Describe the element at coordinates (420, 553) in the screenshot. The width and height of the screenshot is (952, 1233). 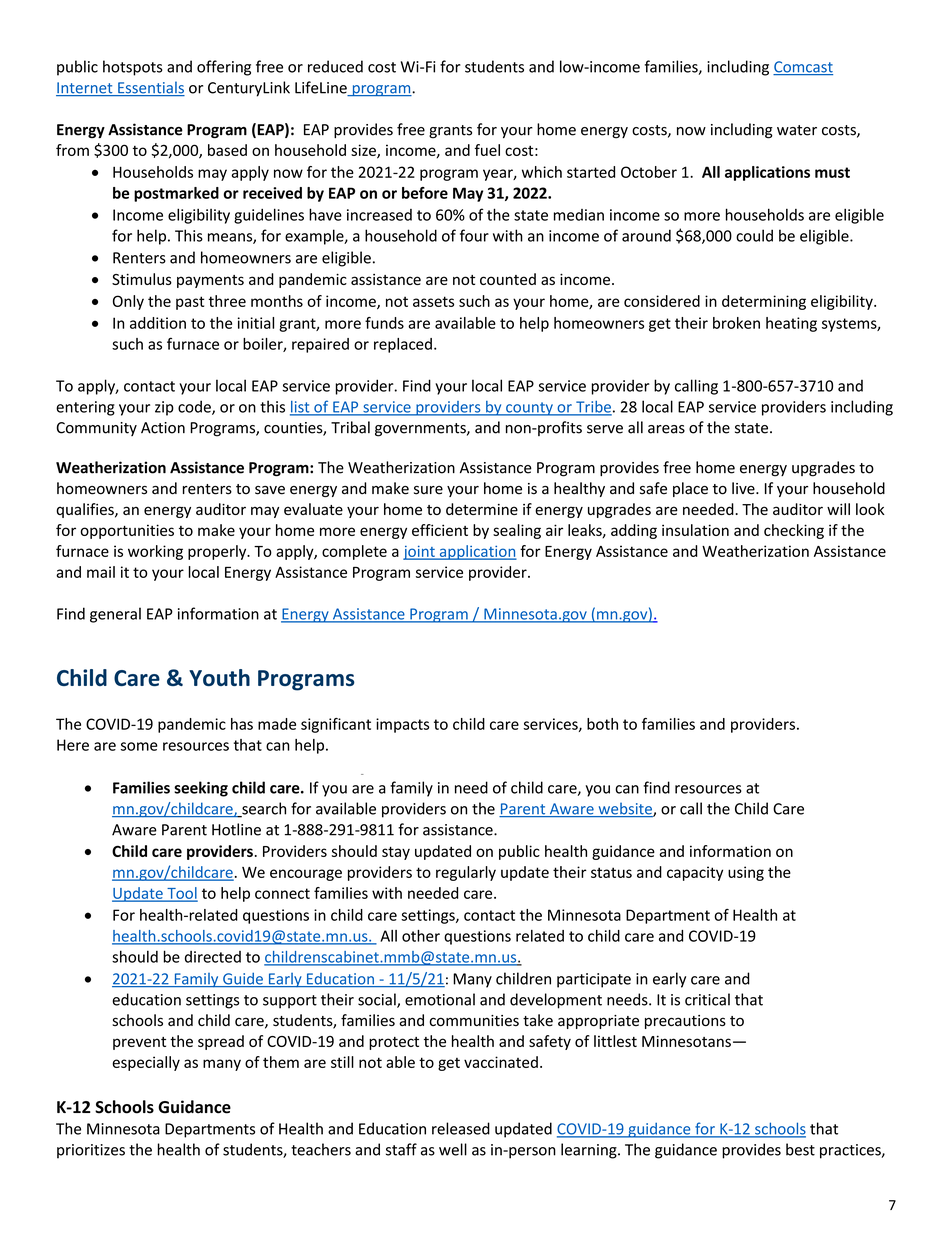
I see `joint` at that location.
